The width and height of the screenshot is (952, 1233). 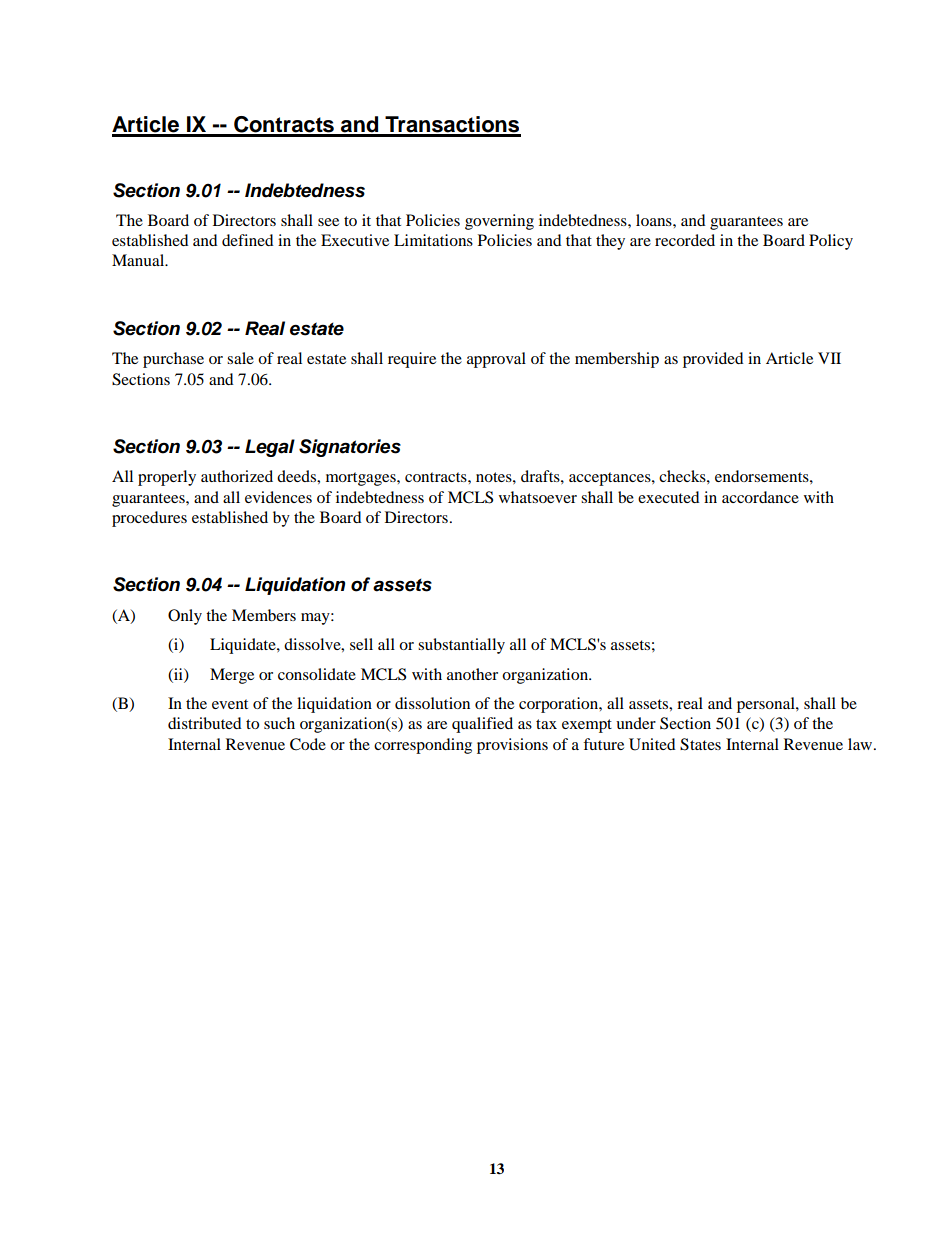 What do you see at coordinates (482, 725) in the screenshot?
I see `qualified` at bounding box center [482, 725].
